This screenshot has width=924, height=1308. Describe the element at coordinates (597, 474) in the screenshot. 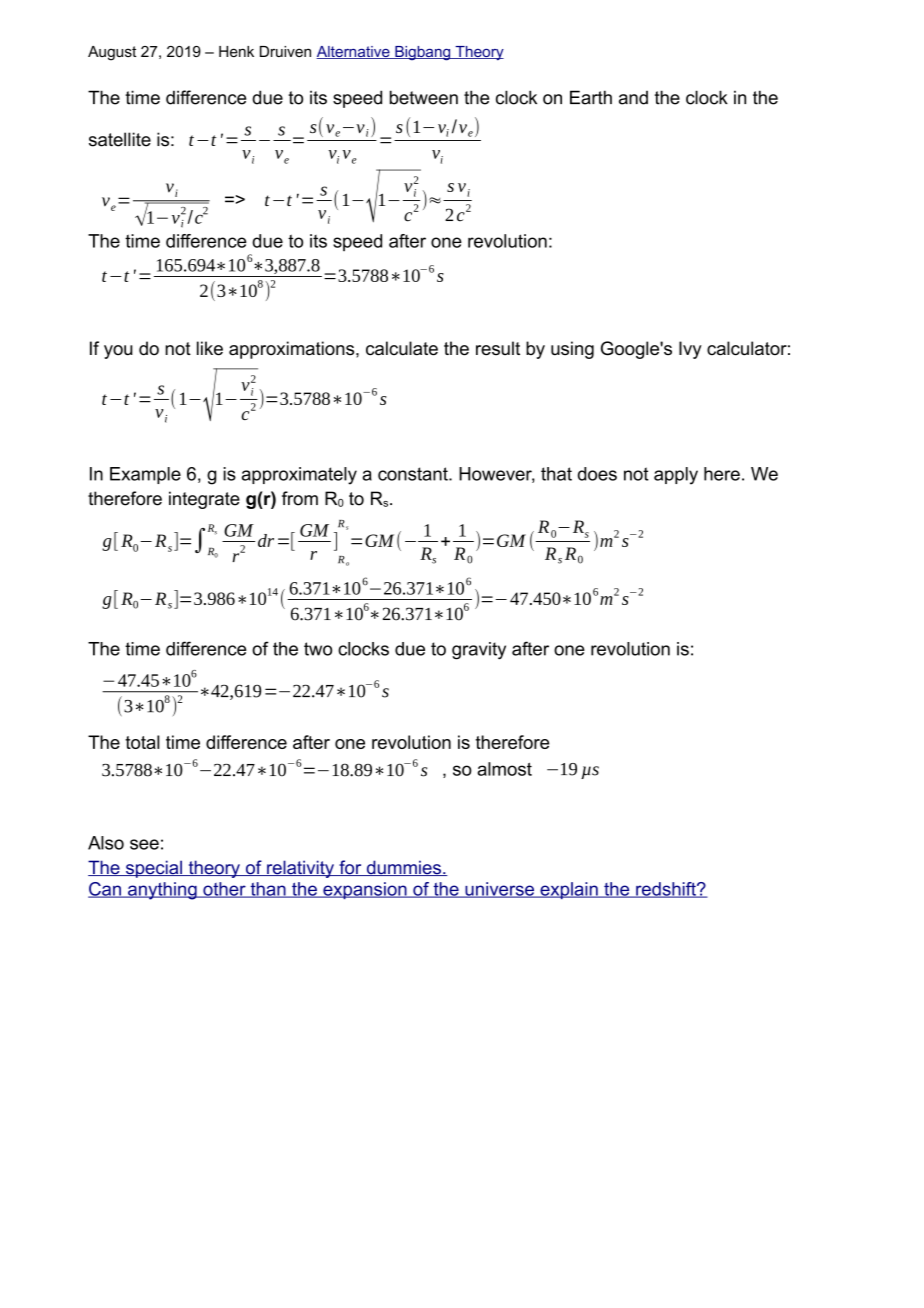

I see `does` at that location.
